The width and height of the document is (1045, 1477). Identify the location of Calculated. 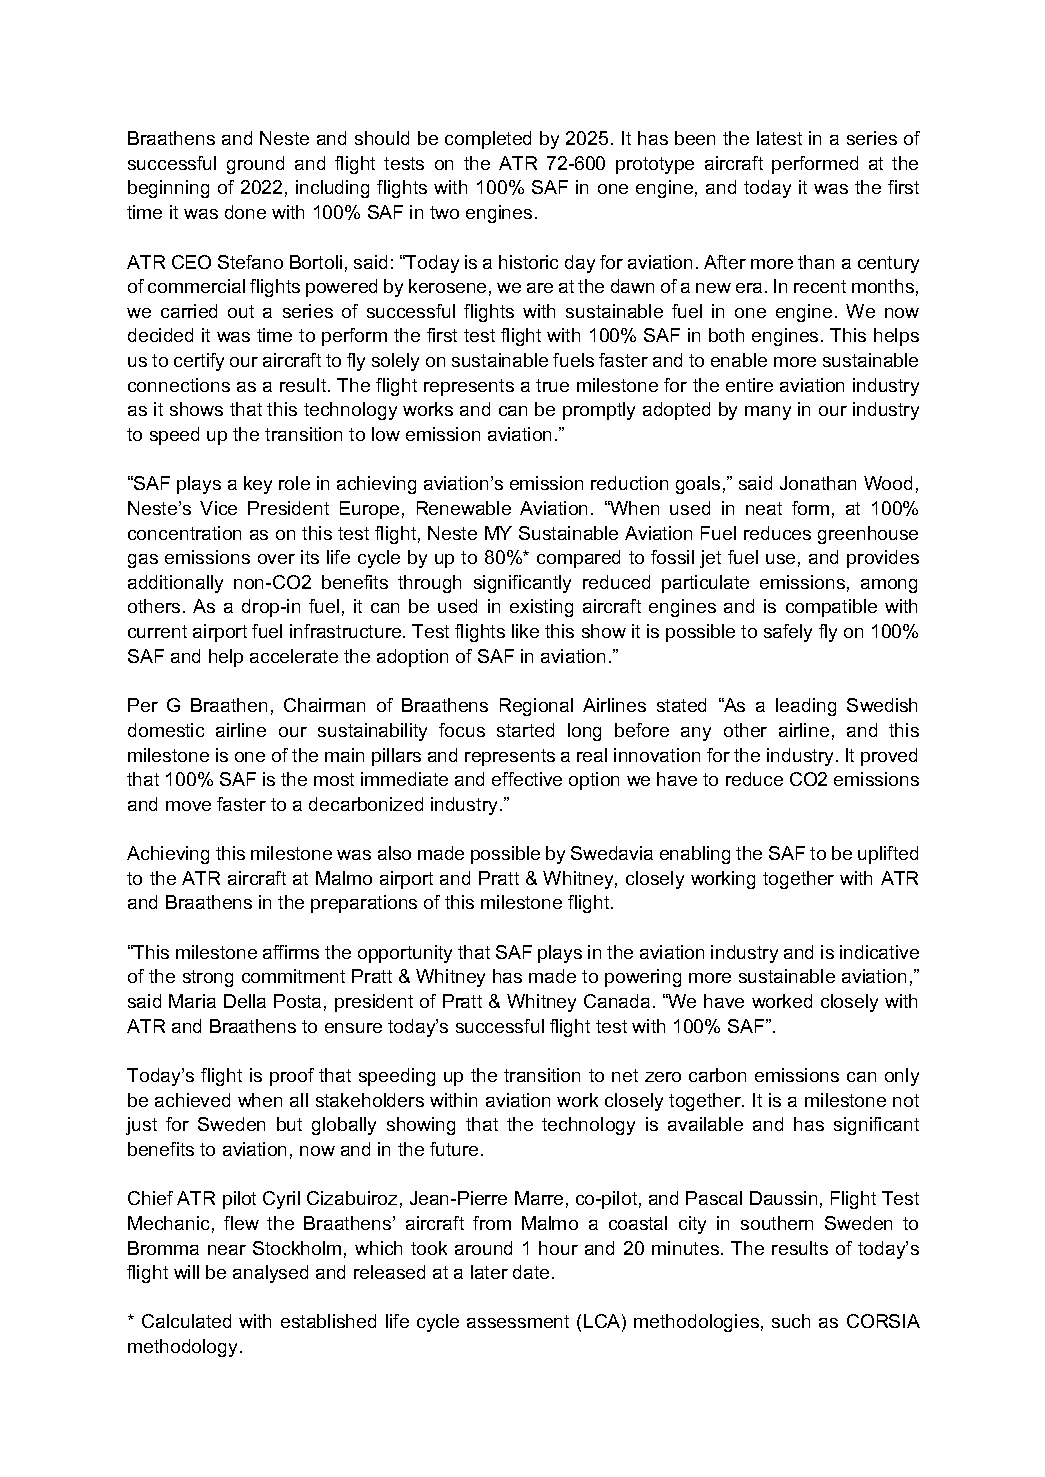
(186, 1321).
